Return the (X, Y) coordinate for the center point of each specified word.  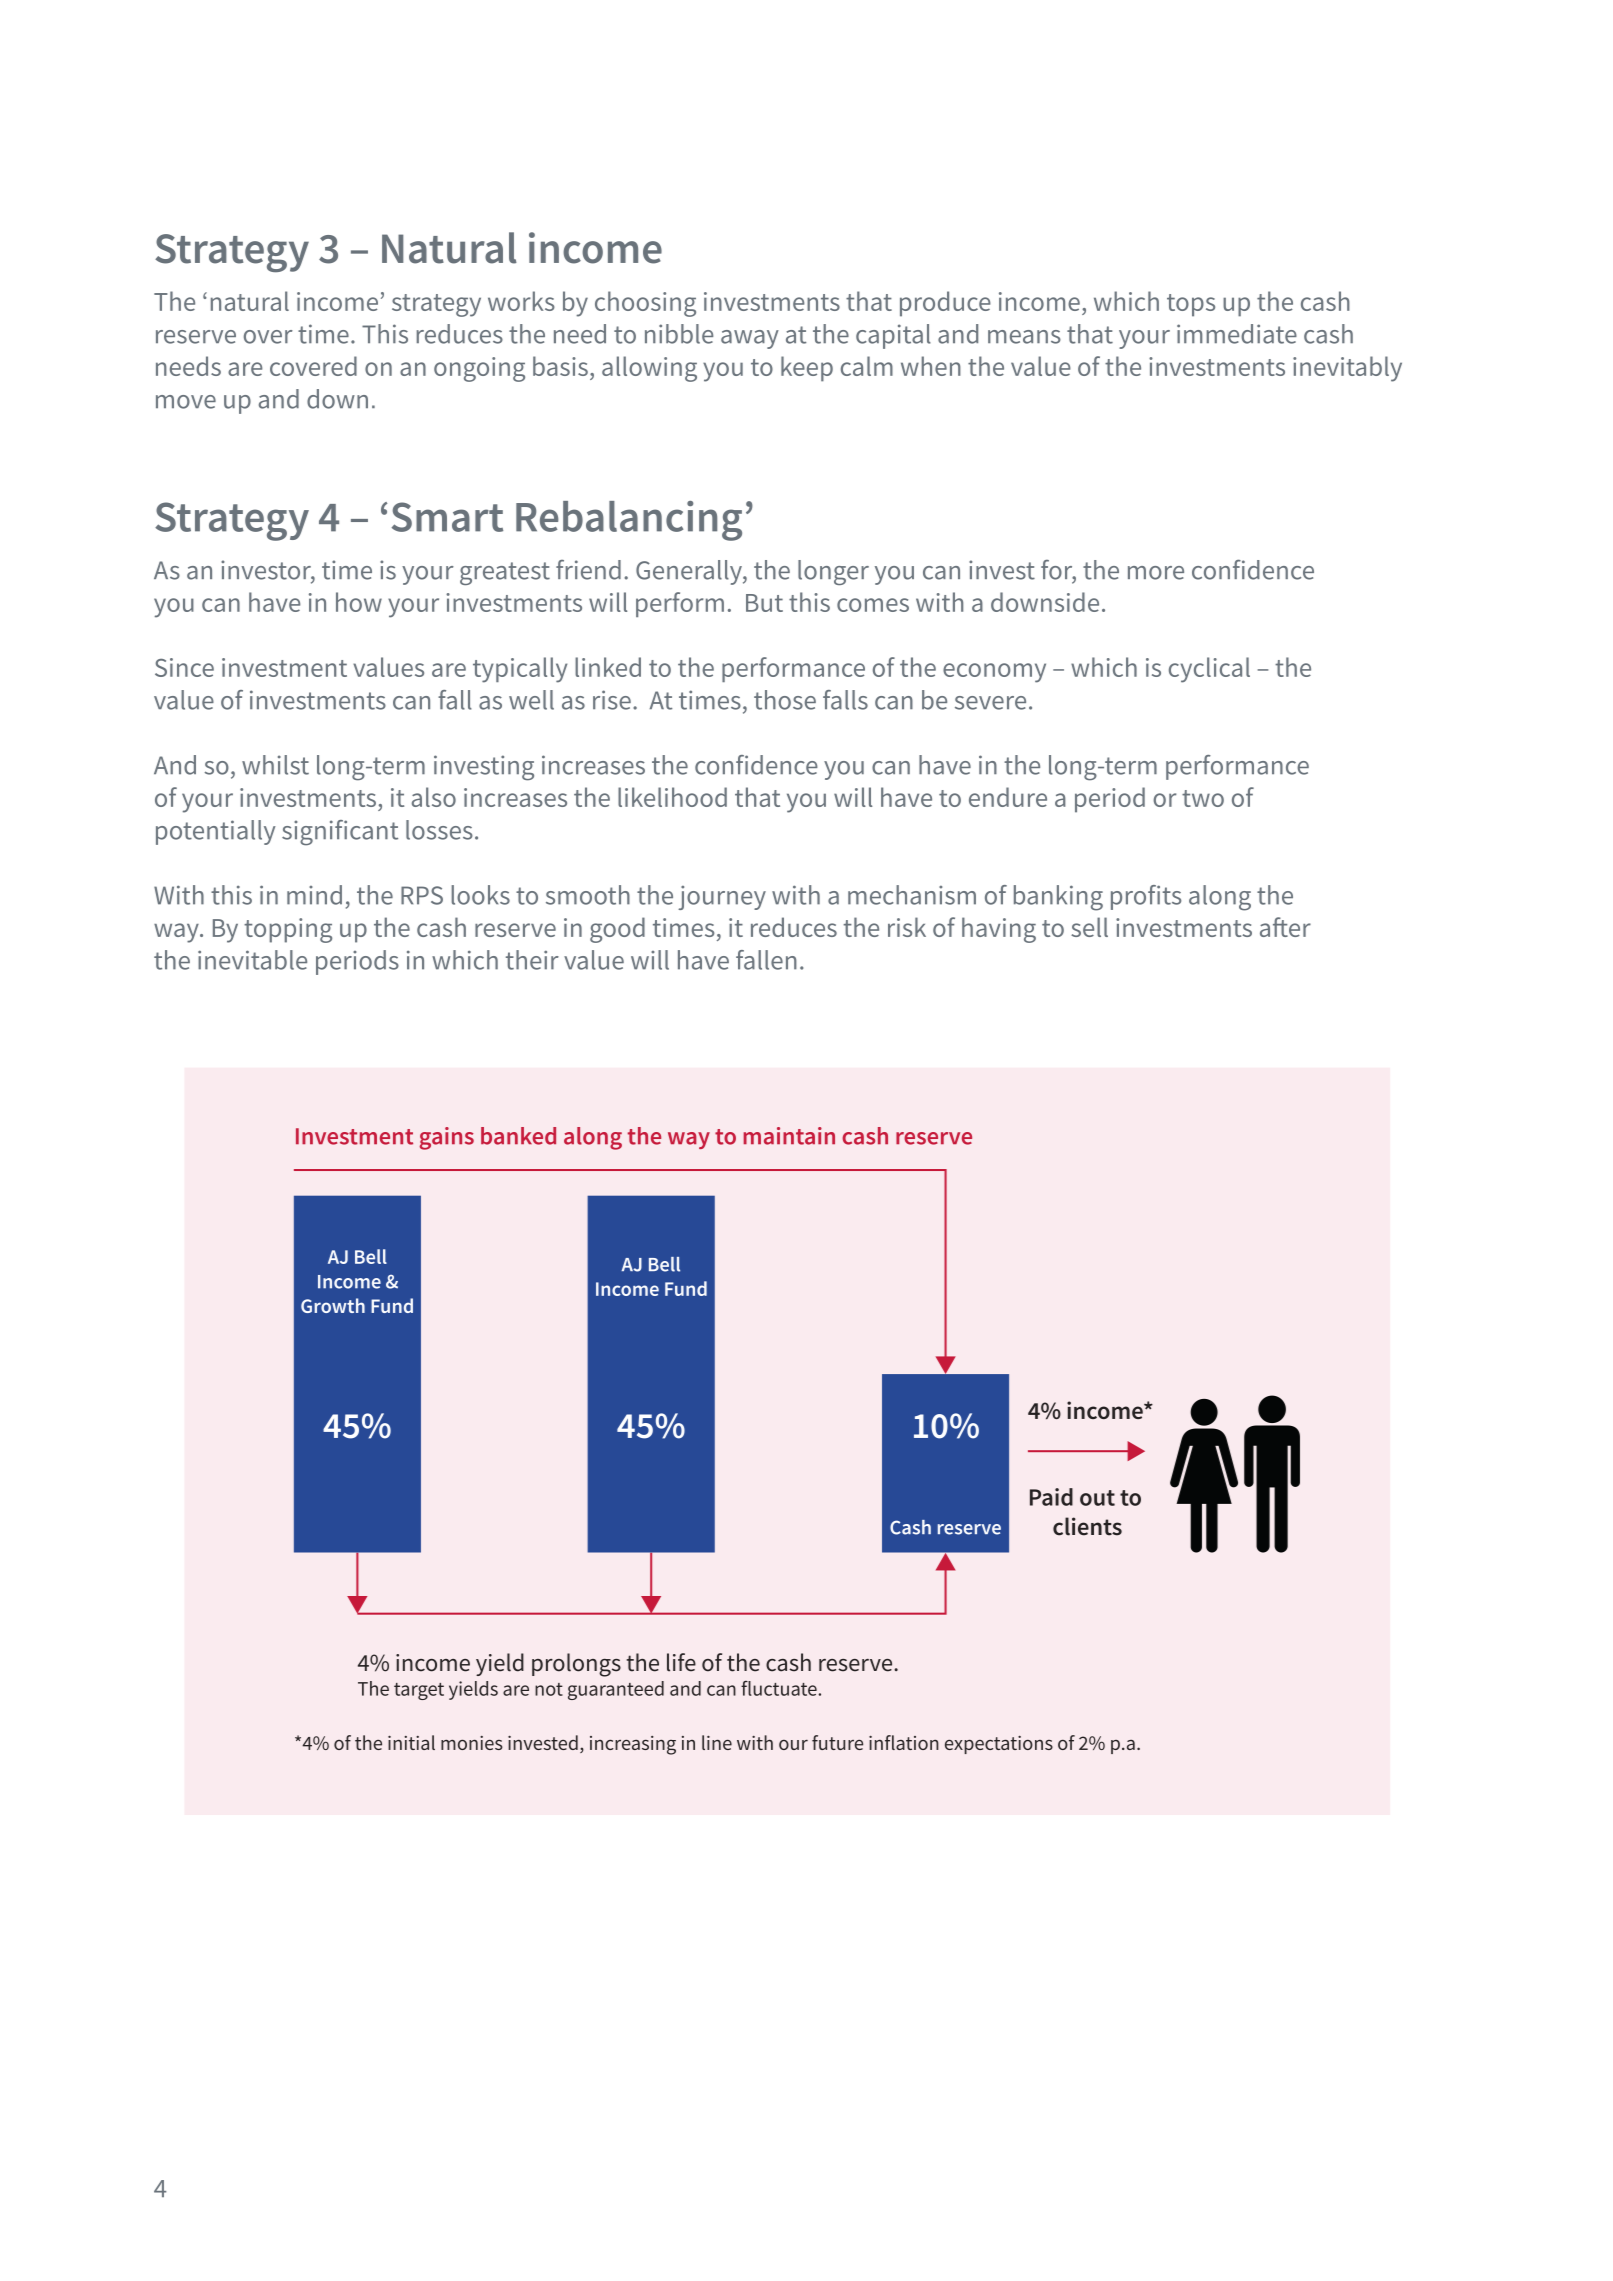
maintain (789, 1136)
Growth (333, 1305)
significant (340, 833)
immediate (1237, 334)
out (1097, 1498)
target (419, 1691)
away (750, 339)
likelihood (672, 797)
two (1203, 798)
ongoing (479, 369)
